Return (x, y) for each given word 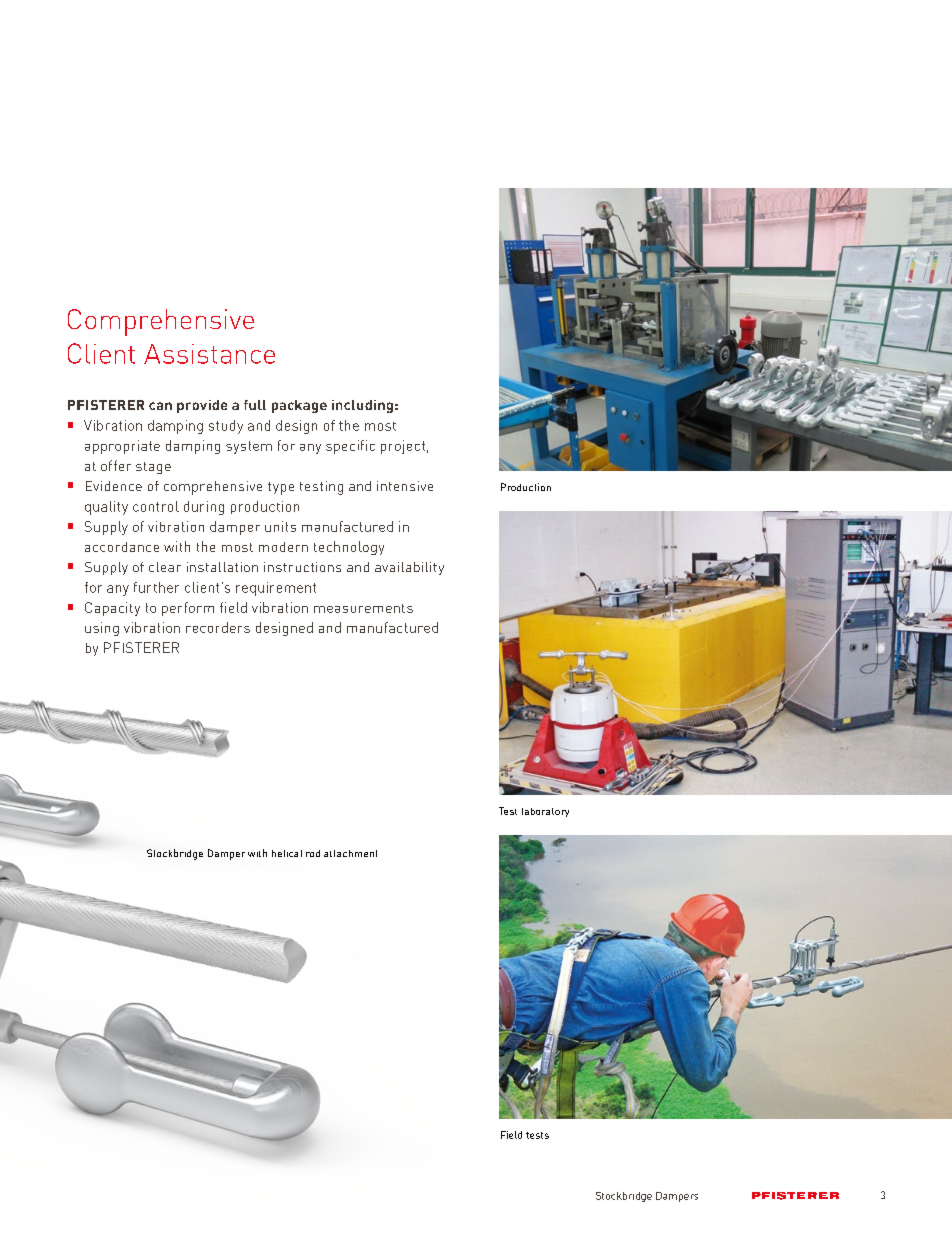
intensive (405, 486)
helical (287, 853)
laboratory (545, 812)
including (362, 406)
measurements (363, 608)
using (102, 629)
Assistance (209, 354)
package (299, 406)
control (156, 506)
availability (409, 568)
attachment (350, 853)
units (280, 526)
